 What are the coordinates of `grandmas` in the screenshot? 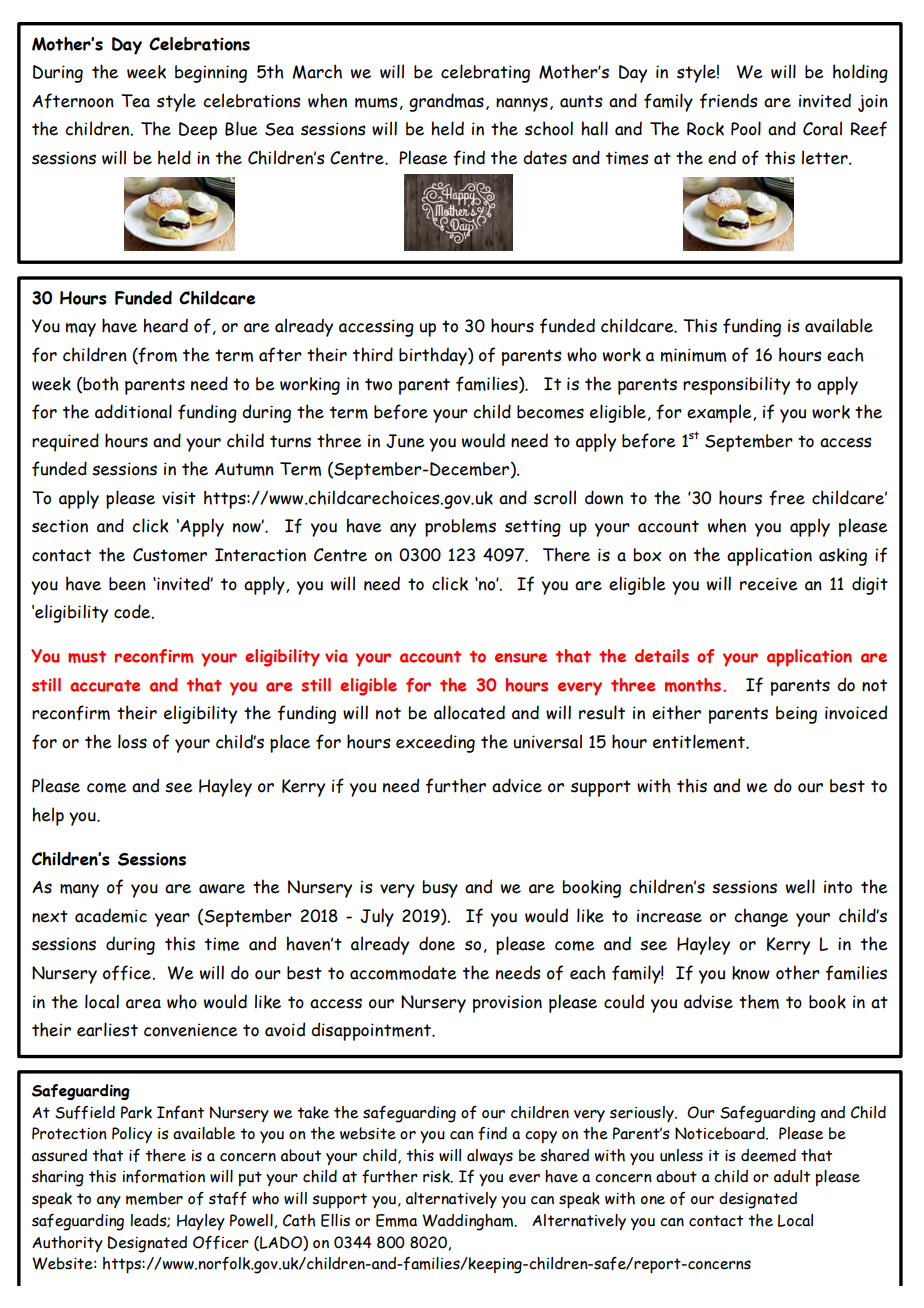 It's located at (446, 102).
